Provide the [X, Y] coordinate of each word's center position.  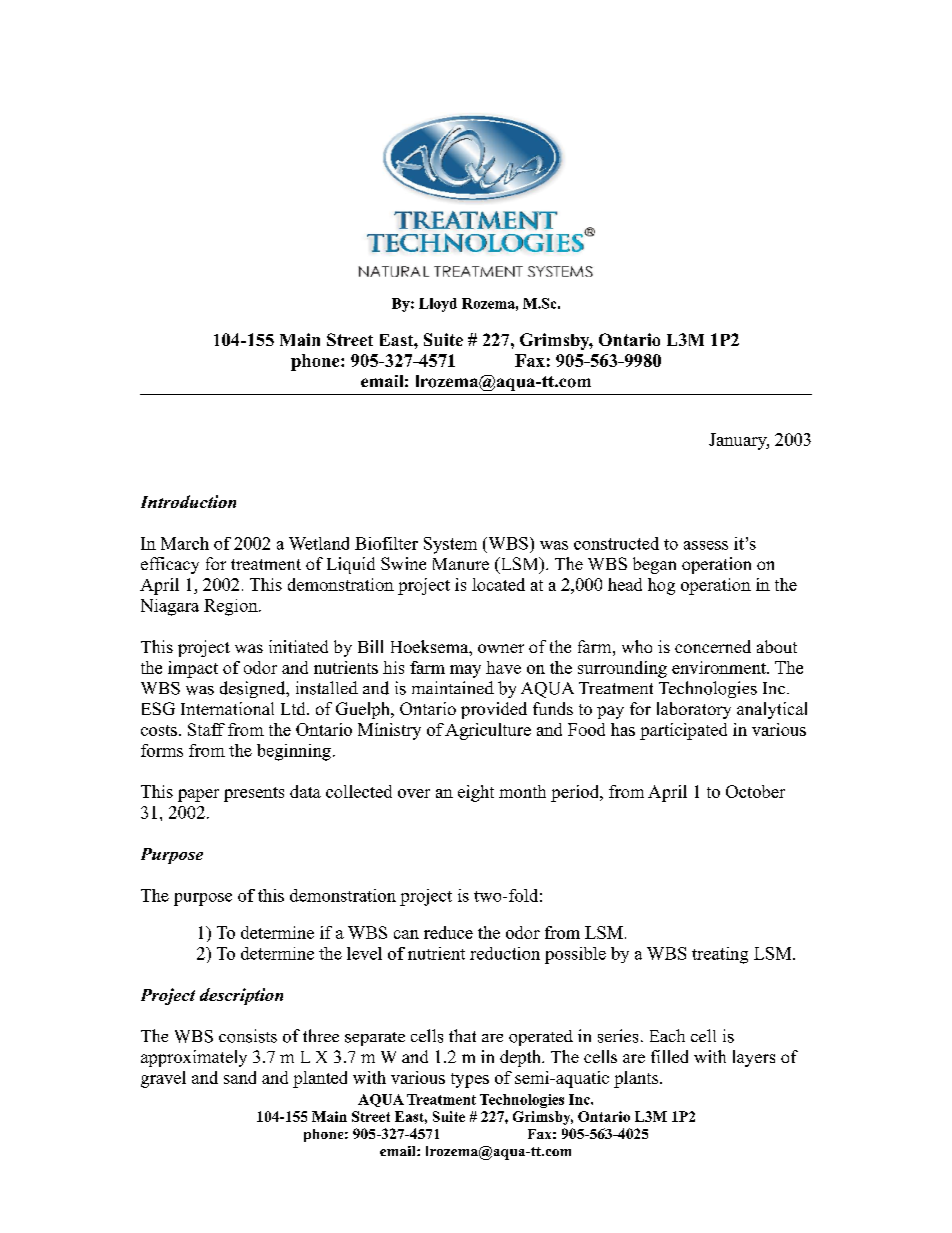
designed [254, 689]
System [450, 545]
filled [669, 1056]
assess [706, 545]
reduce [448, 932]
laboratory [694, 710]
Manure [461, 564]
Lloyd [438, 305]
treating [720, 955]
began [654, 565]
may [465, 671]
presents [254, 794]
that [462, 1035]
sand [240, 1077]
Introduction [188, 501]
